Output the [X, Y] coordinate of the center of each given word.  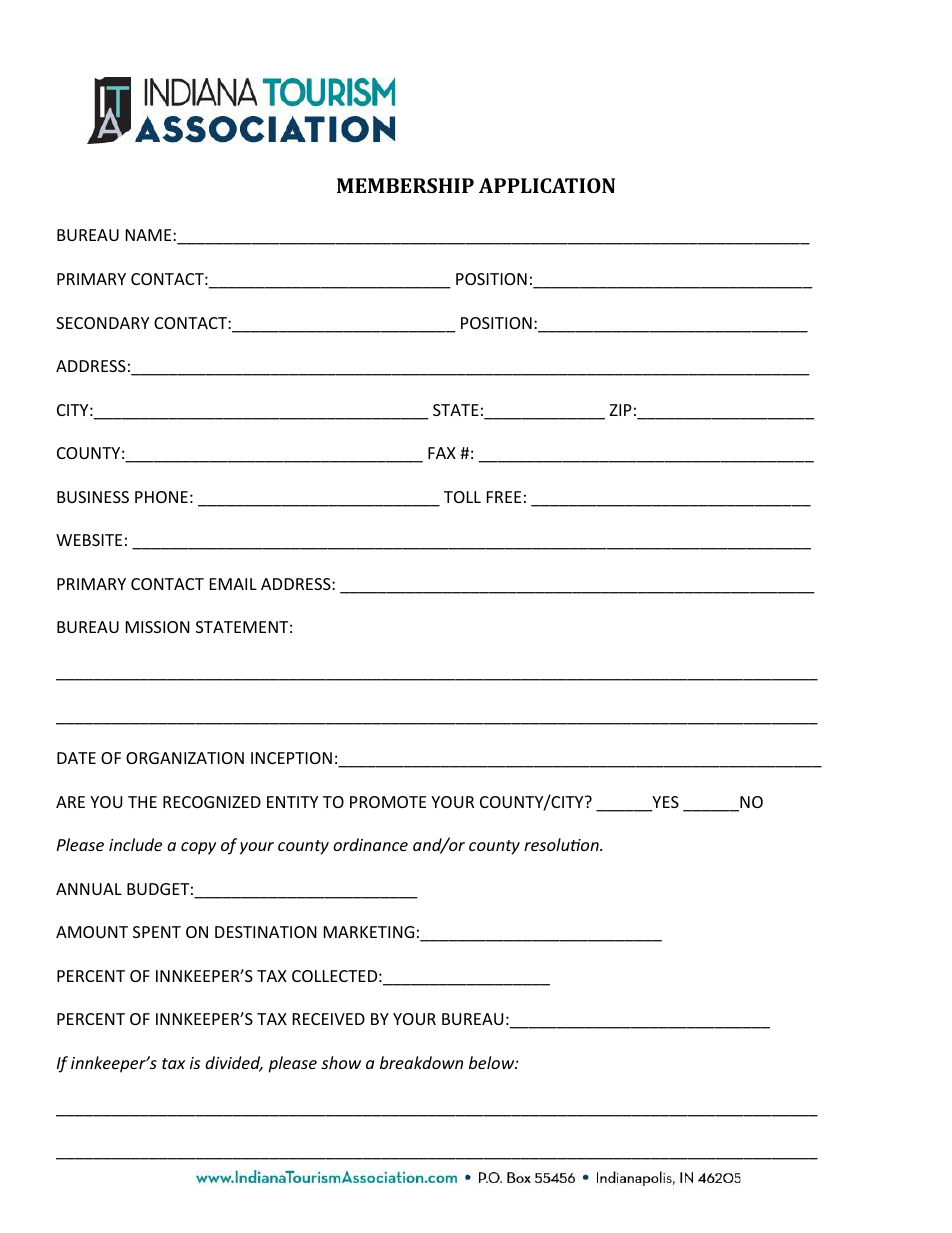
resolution [562, 844]
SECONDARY [102, 323]
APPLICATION [547, 185]
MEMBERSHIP [405, 185]
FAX [442, 453]
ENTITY [292, 802]
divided [234, 1064]
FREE [504, 497]
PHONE [161, 497]
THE [142, 802]
